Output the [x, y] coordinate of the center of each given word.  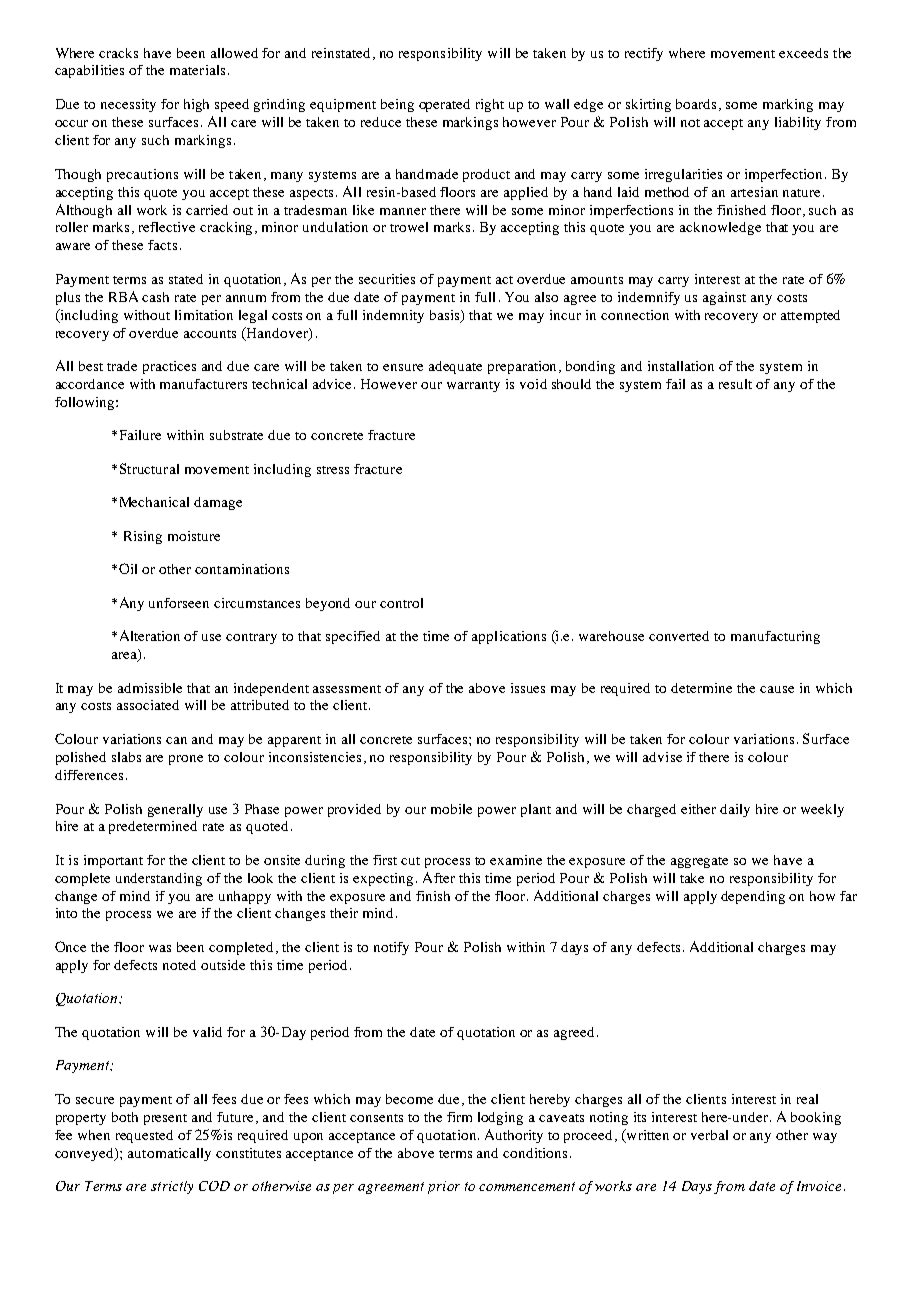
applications [509, 637]
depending [753, 897]
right [490, 105]
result [735, 384]
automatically [169, 1154]
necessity [128, 105]
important [113, 861]
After [439, 877]
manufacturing [775, 637]
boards [698, 105]
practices [169, 367]
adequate [455, 367]
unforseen [179, 603]
